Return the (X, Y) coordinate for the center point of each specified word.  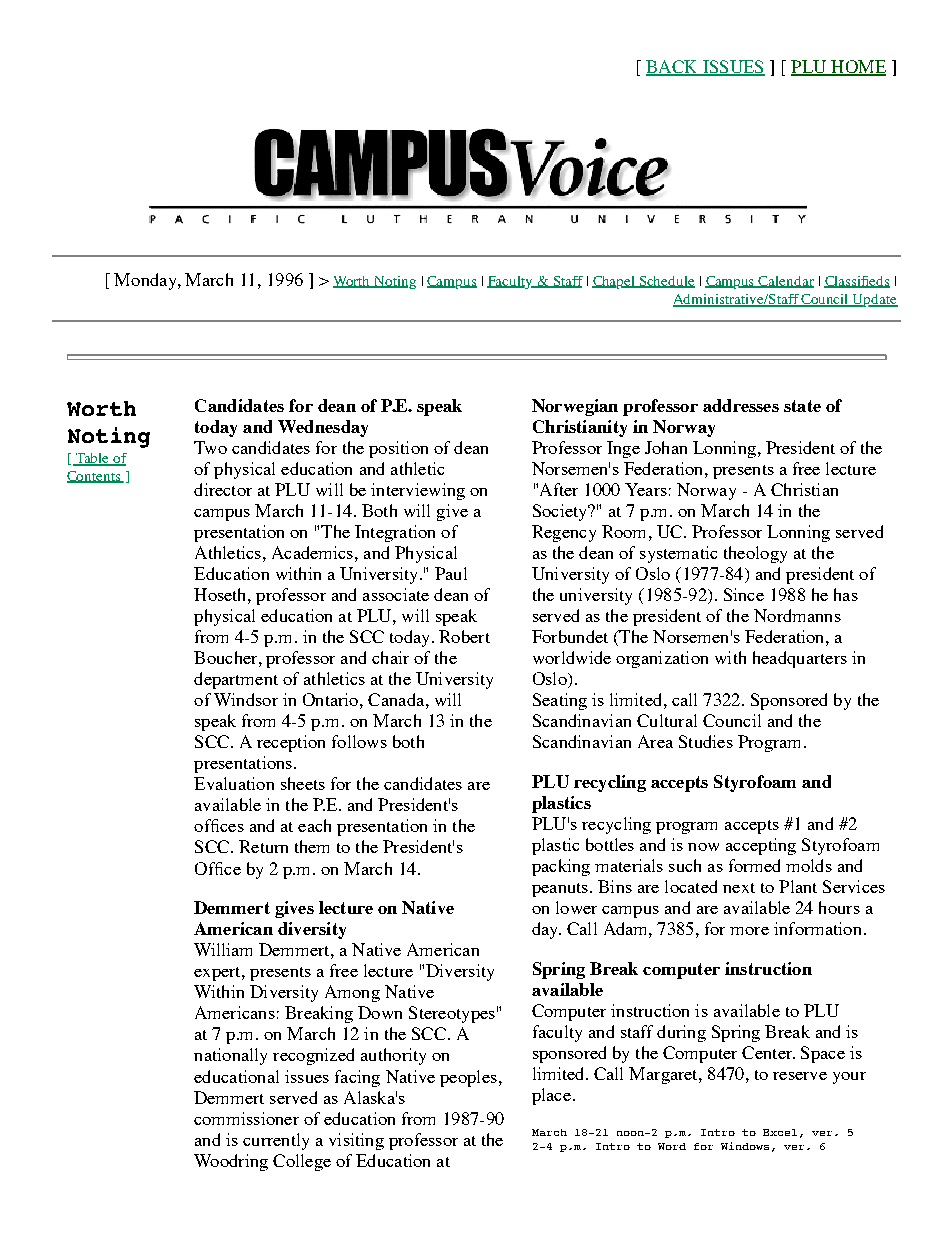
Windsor (246, 699)
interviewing (418, 491)
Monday (146, 281)
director (223, 489)
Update (874, 300)
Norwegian (575, 407)
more (749, 931)
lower (576, 907)
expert (218, 974)
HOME (857, 68)
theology (755, 554)
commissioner (246, 1118)
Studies (706, 741)
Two (210, 447)
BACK (673, 68)
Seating (560, 701)
